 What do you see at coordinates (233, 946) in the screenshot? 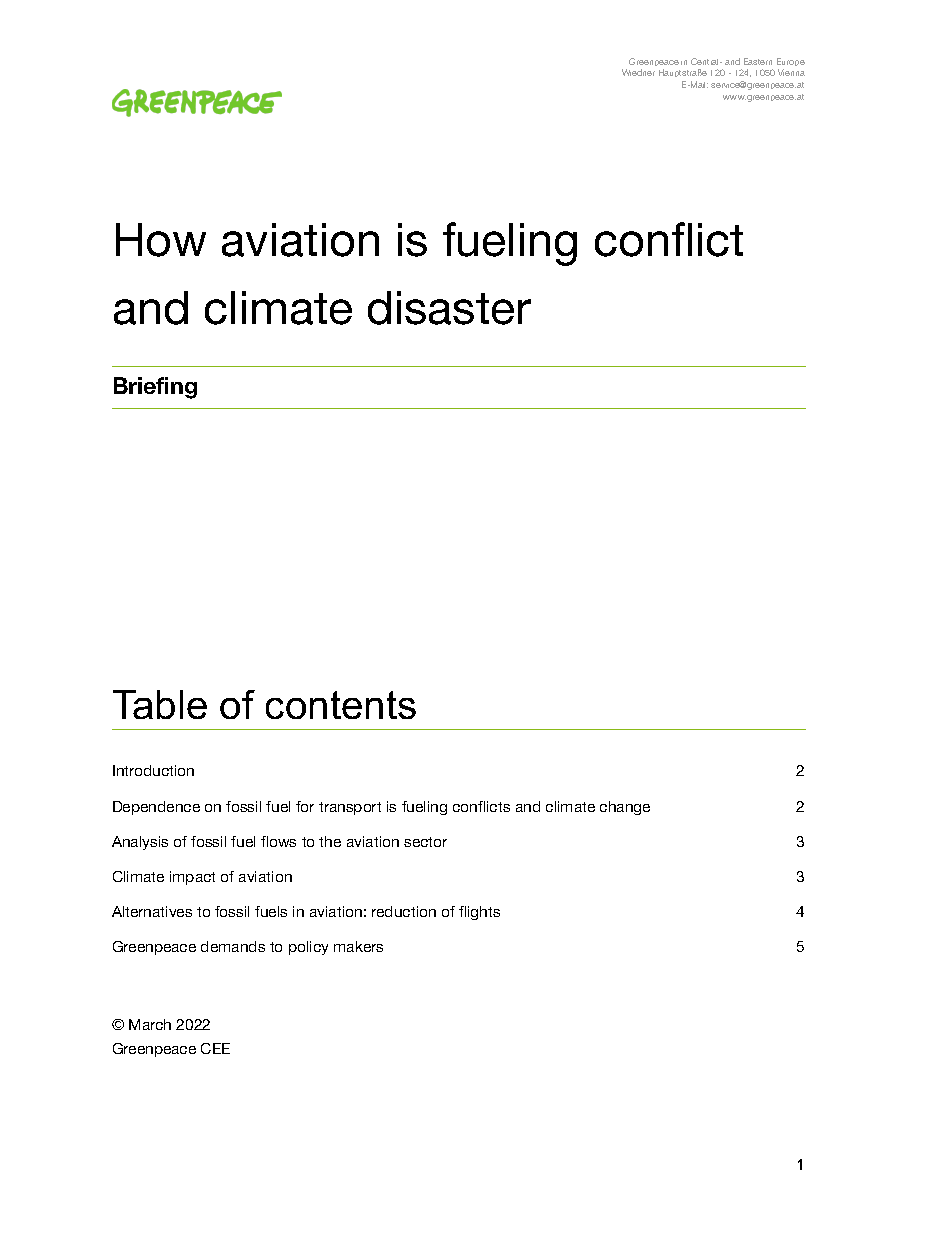
I see `demands` at bounding box center [233, 946].
